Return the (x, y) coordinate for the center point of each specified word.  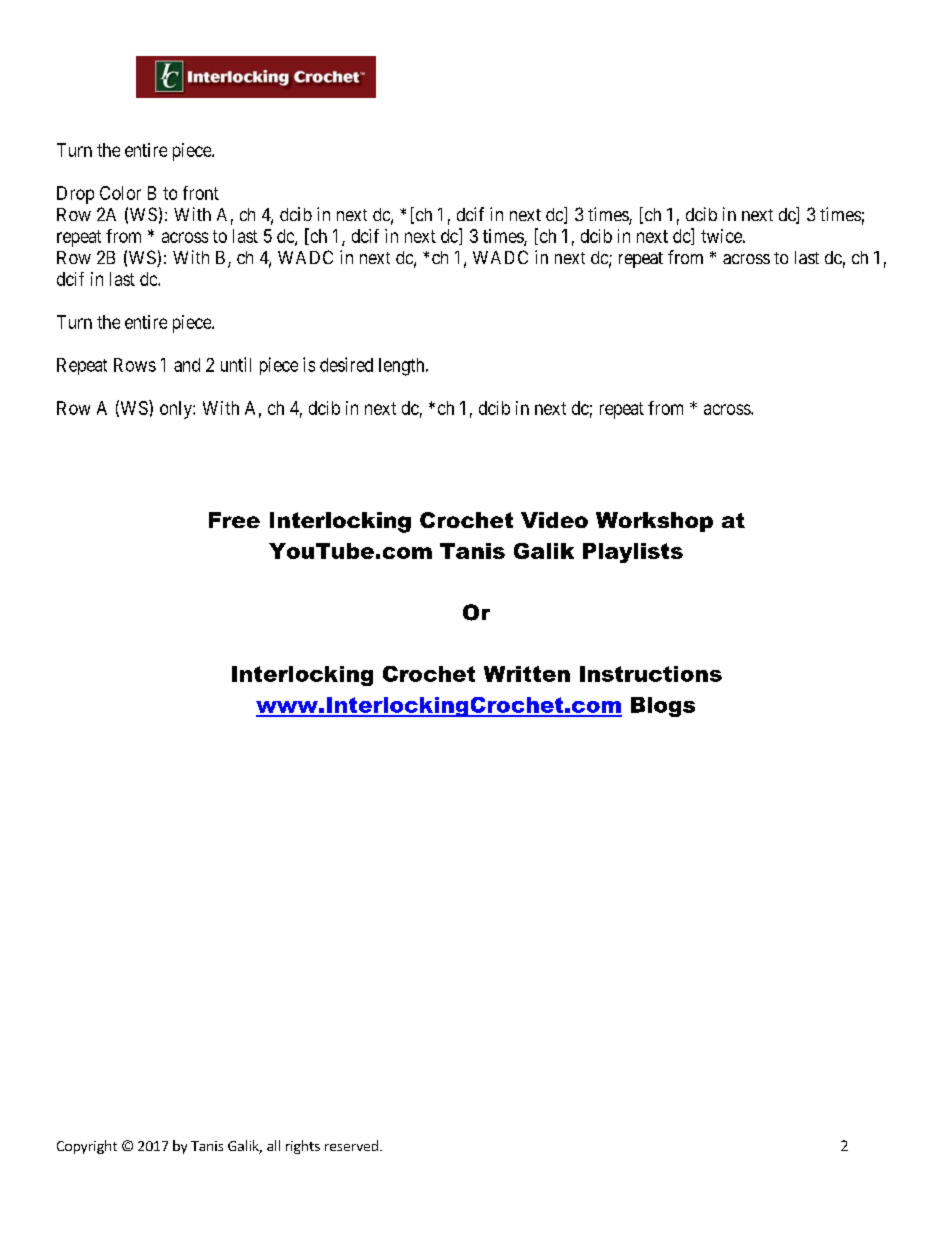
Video (554, 520)
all (273, 1145)
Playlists (633, 553)
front (201, 193)
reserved (351, 1145)
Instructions (651, 674)
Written (527, 674)
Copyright (87, 1147)
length (403, 367)
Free (234, 520)
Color (120, 193)
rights (303, 1147)
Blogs (663, 707)
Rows (135, 365)
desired (346, 364)
